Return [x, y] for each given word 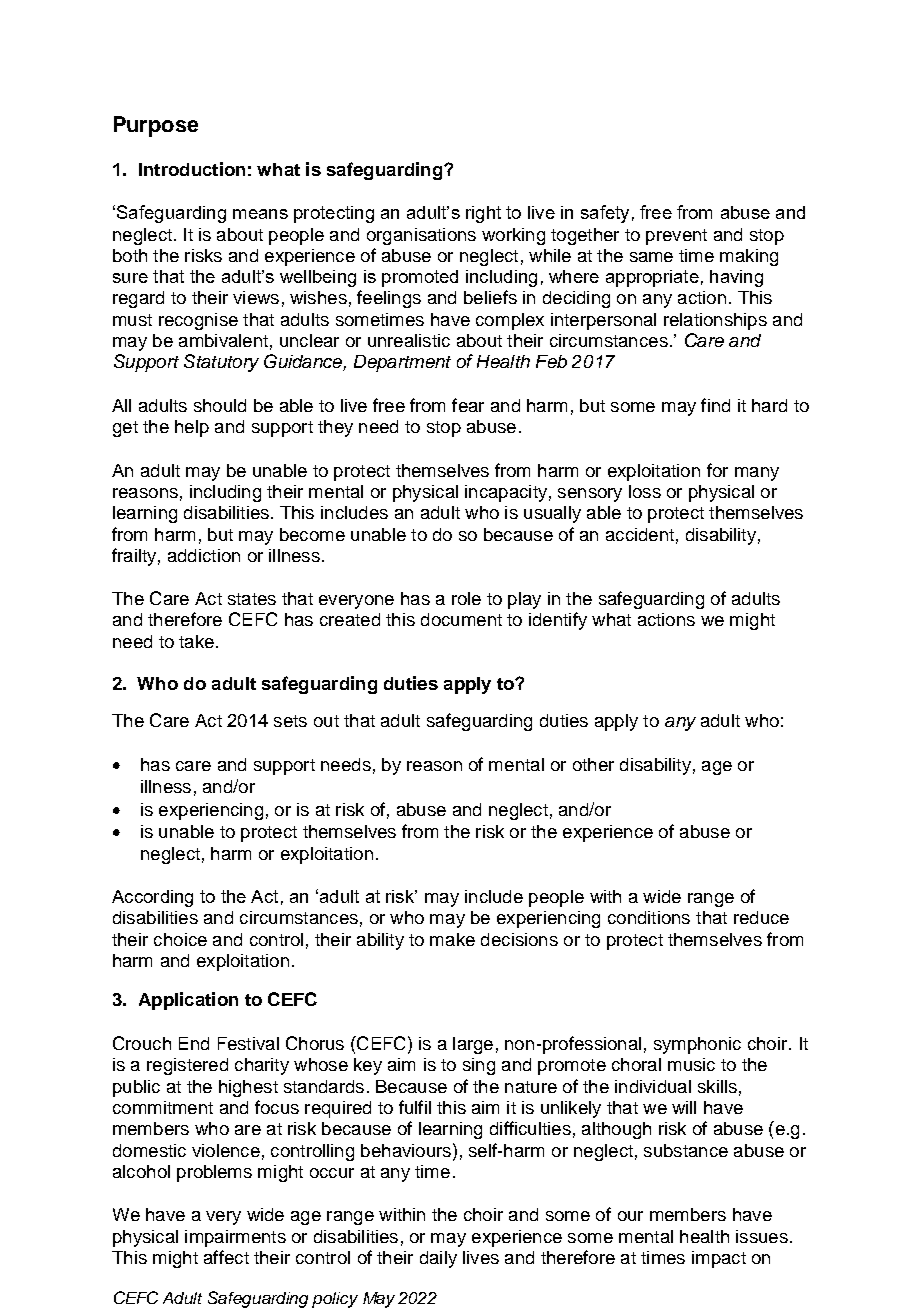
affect [226, 1257]
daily [438, 1259]
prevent [676, 237]
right [483, 214]
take [196, 641]
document [461, 619]
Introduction [192, 169]
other [593, 764]
